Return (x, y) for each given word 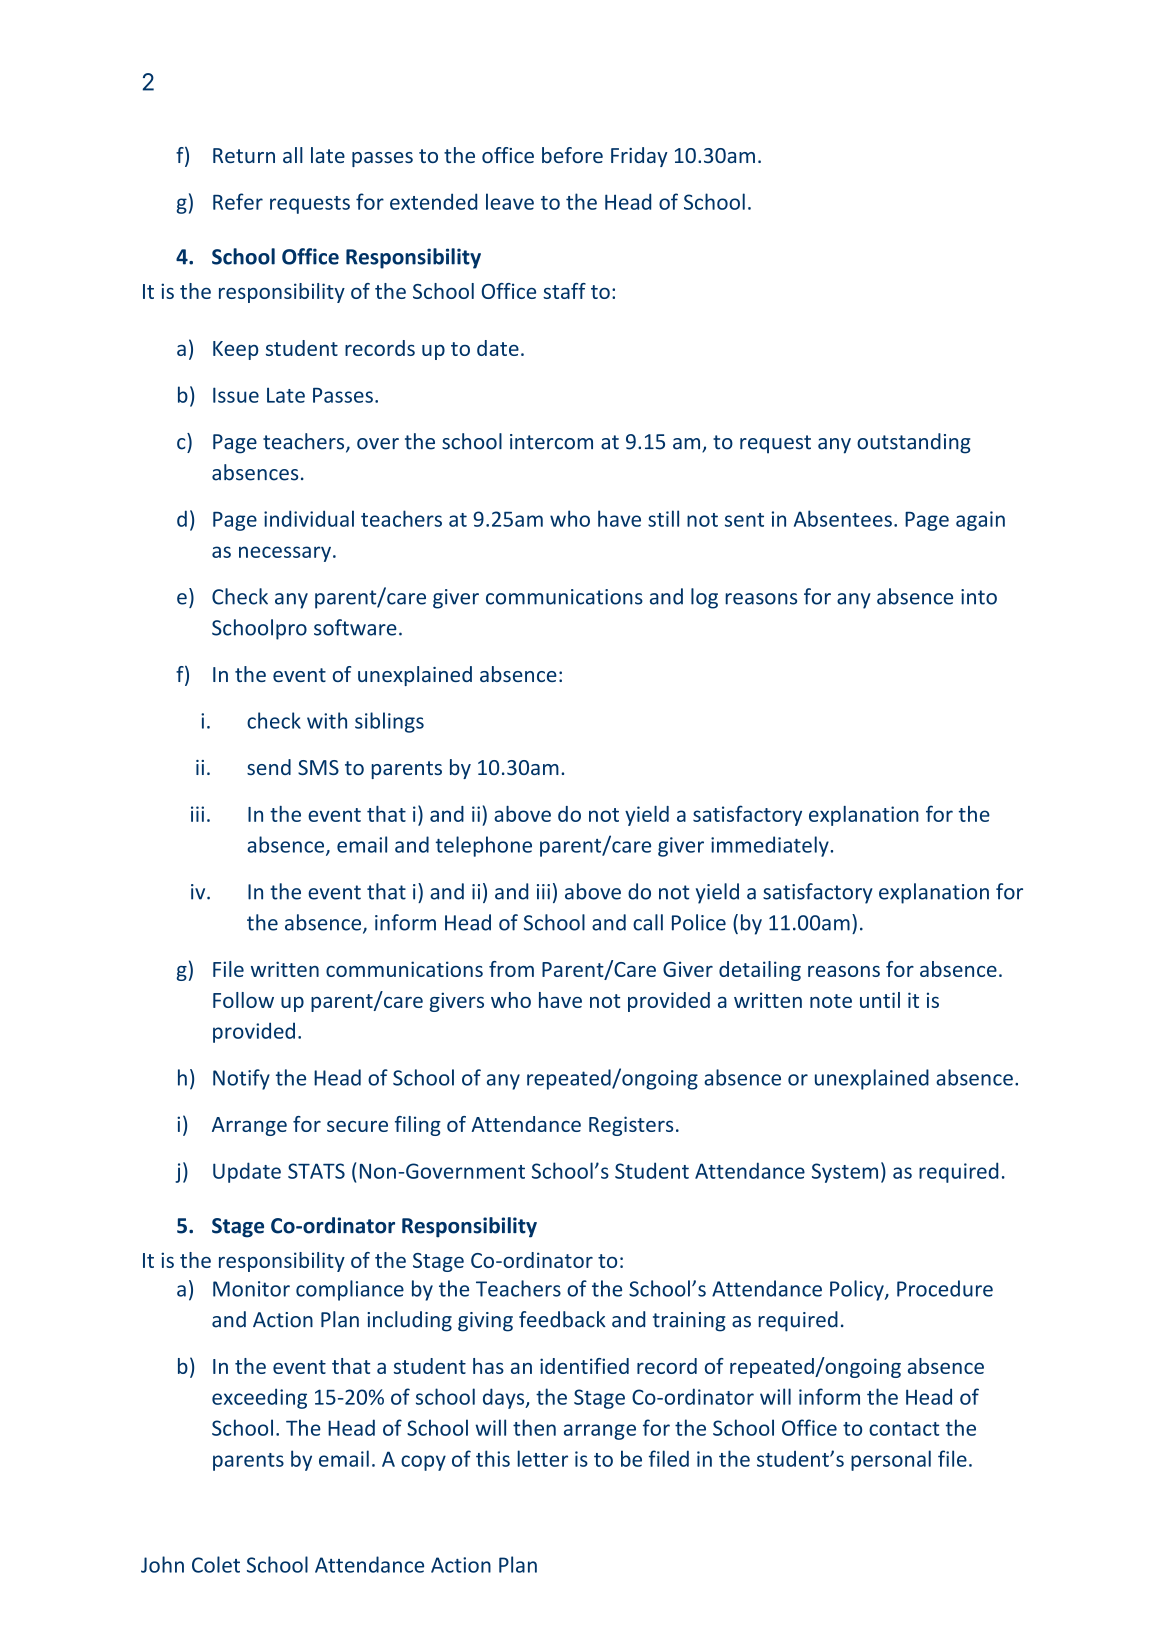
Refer (238, 201)
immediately (771, 846)
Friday (639, 157)
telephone (484, 846)
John (162, 1564)
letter (542, 1458)
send (269, 767)
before (572, 155)
